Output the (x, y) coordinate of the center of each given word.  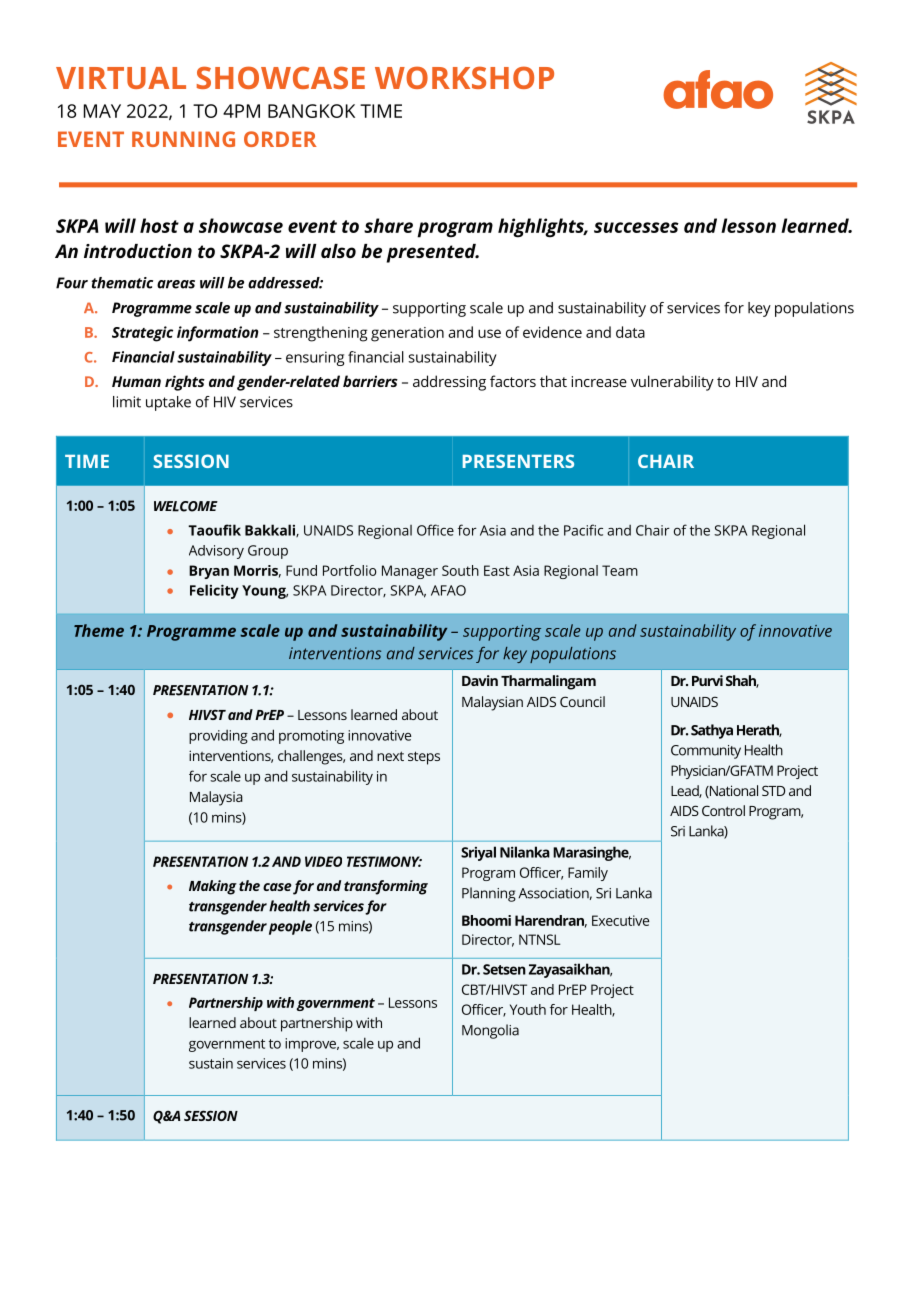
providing (218, 737)
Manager (410, 572)
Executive (620, 920)
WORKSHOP (464, 77)
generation (407, 334)
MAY (102, 111)
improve (312, 1045)
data (630, 332)
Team (620, 570)
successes (636, 227)
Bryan (209, 572)
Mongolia (490, 1031)
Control (723, 810)
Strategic (142, 334)
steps (424, 758)
